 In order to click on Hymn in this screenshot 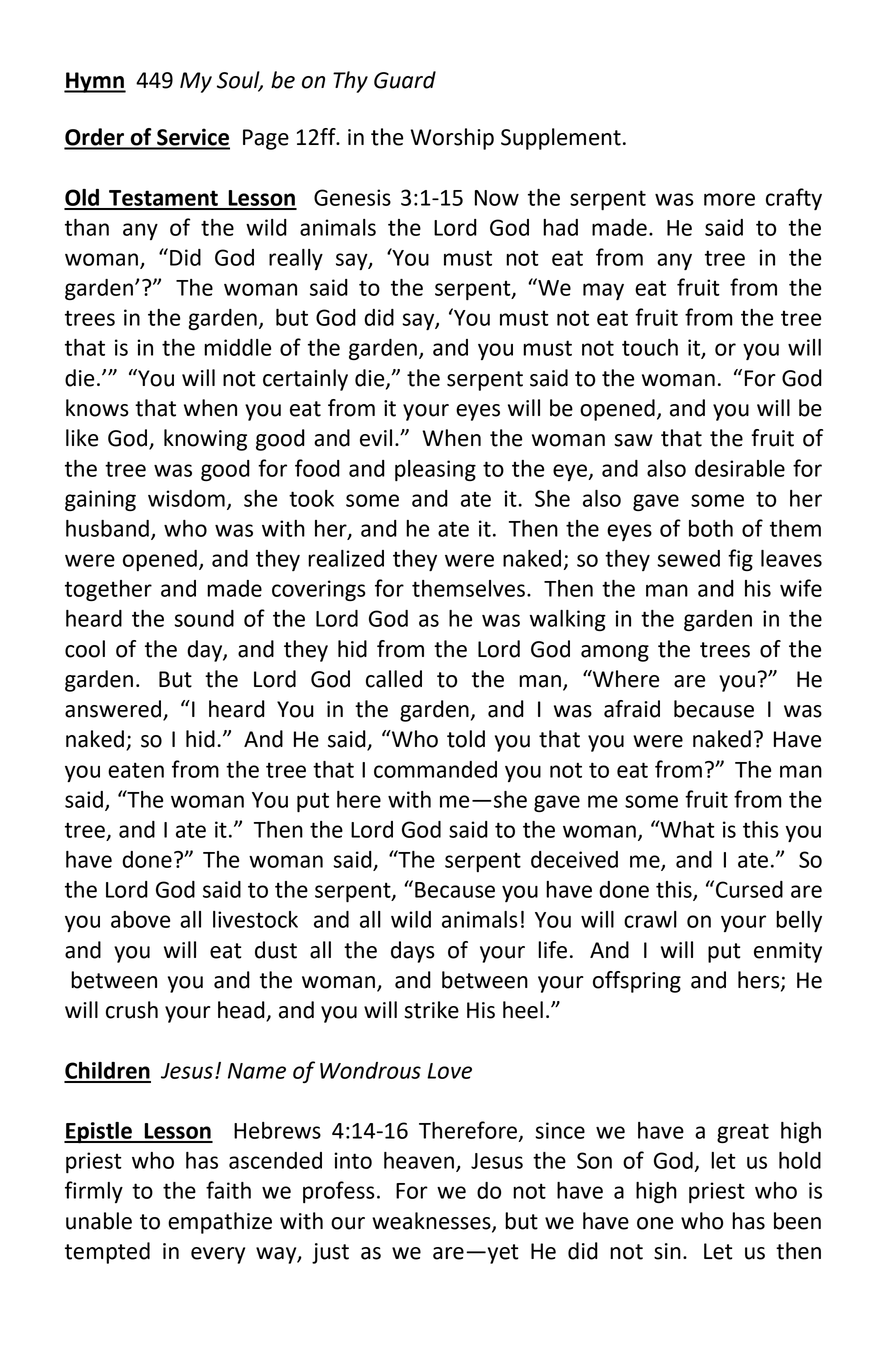, I will do `click(95, 82)`.
